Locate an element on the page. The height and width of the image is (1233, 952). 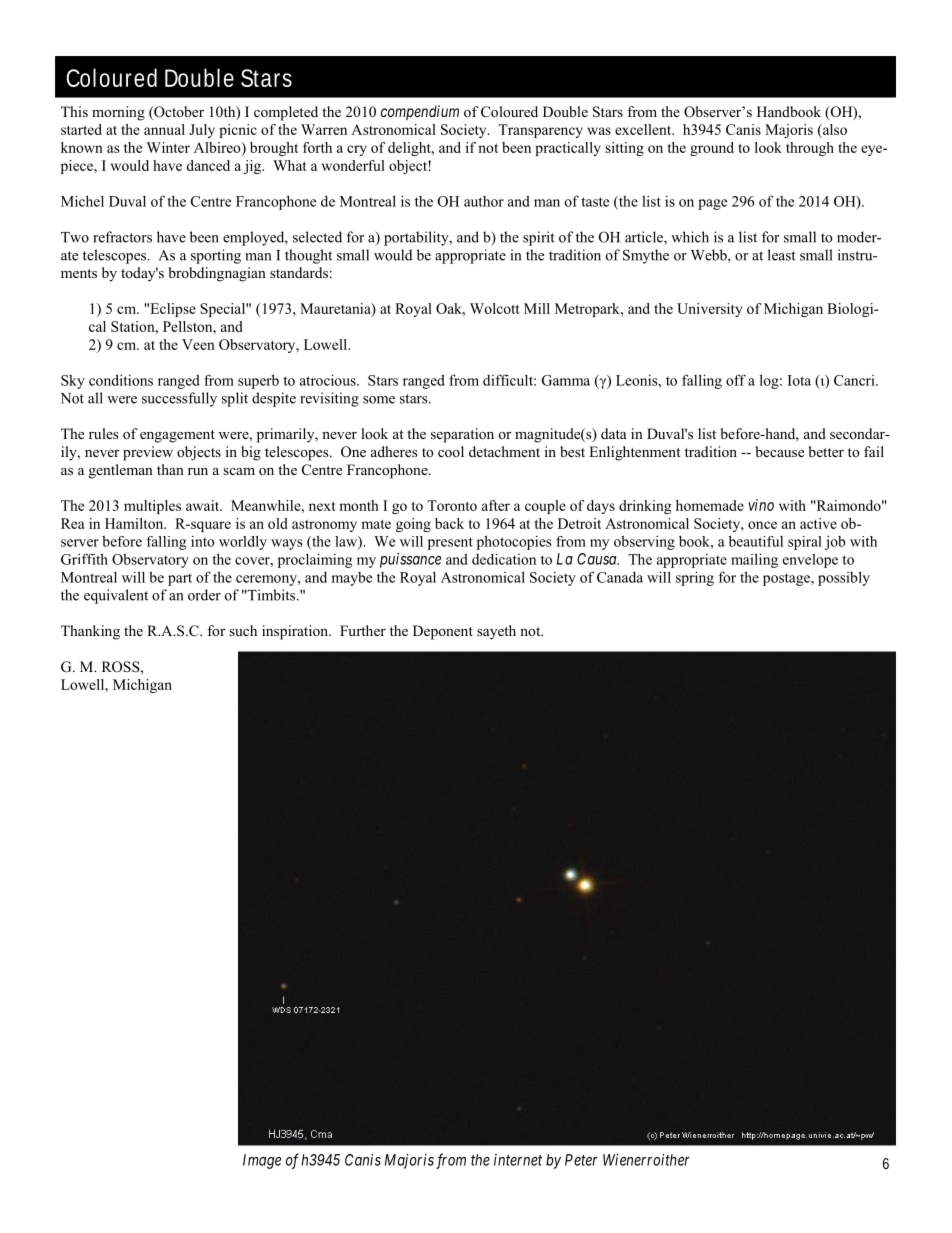
through is located at coordinates (810, 149).
